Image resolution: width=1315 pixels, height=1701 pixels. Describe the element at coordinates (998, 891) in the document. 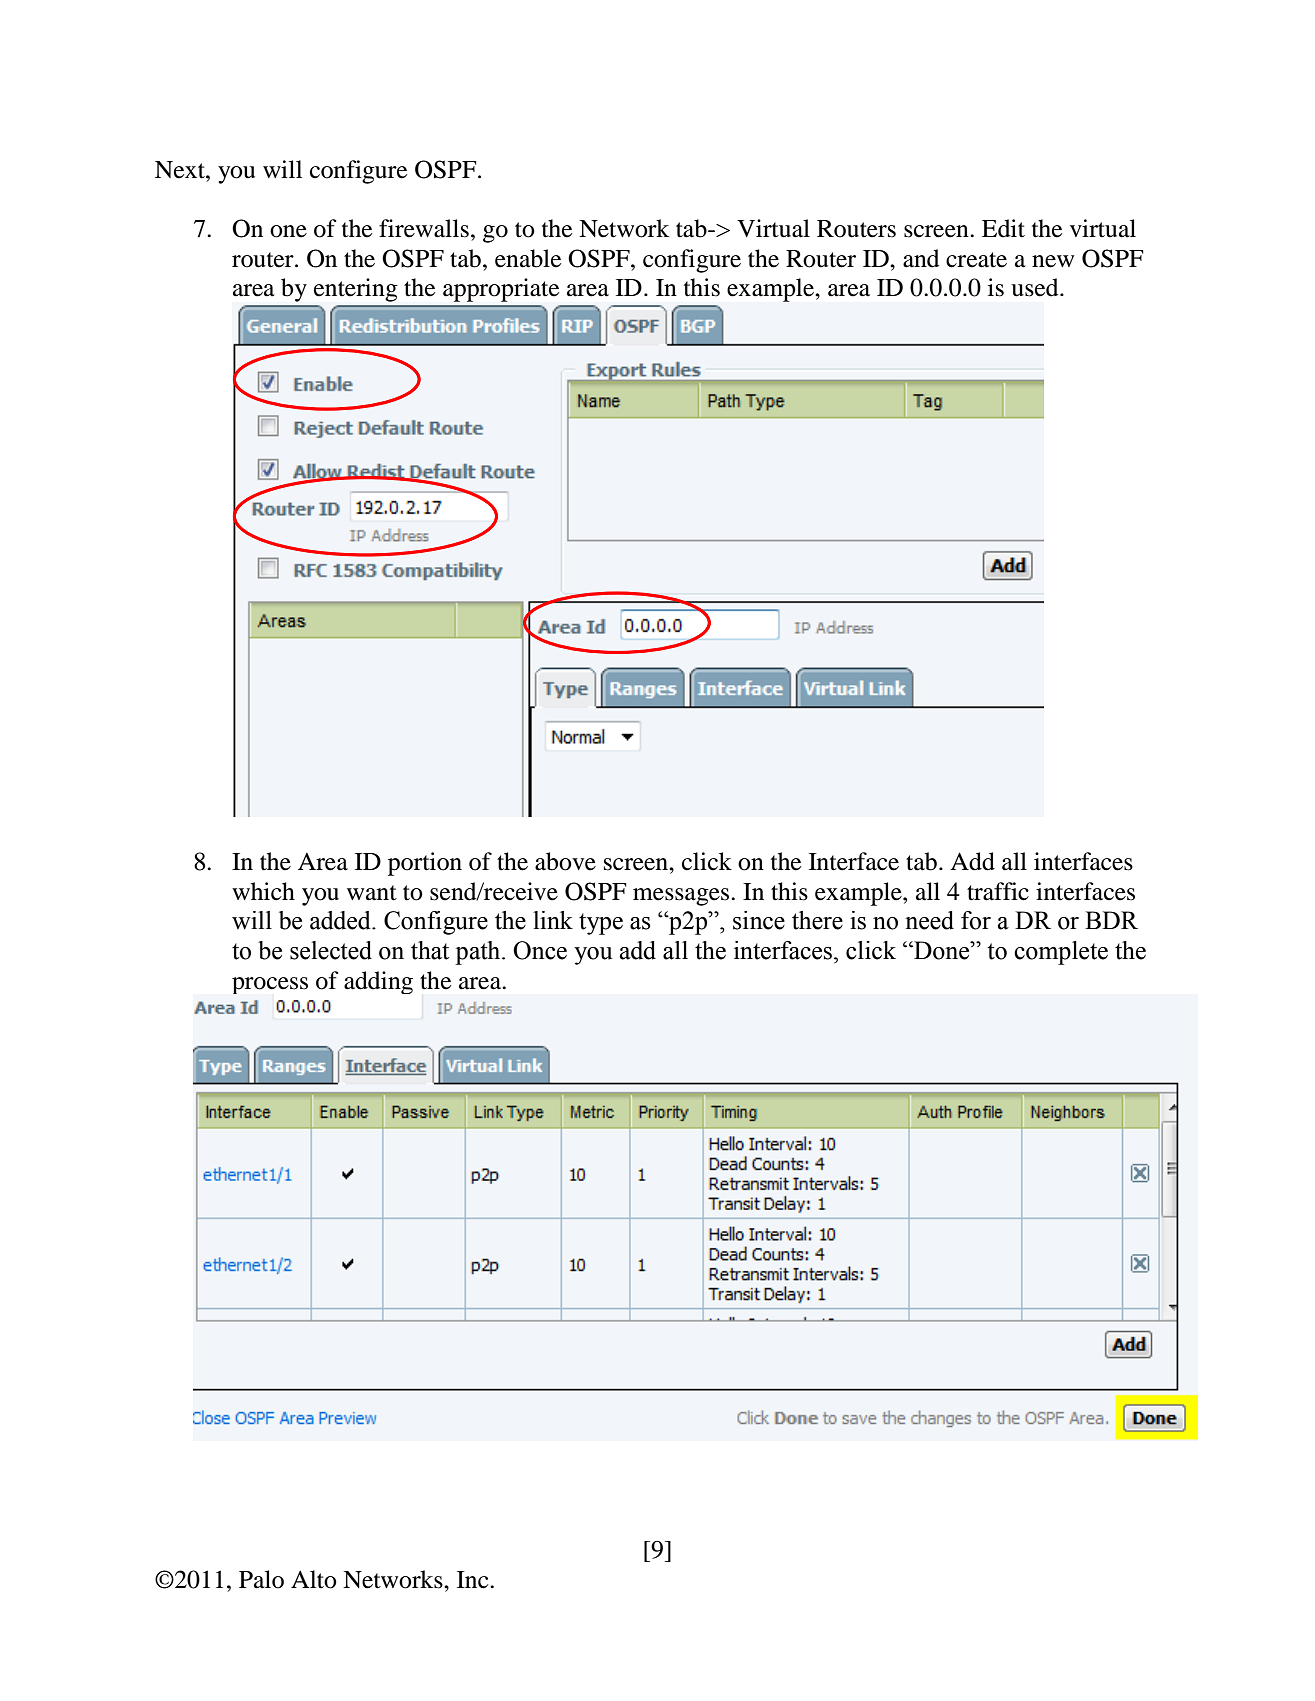

I see `traffic` at that location.
